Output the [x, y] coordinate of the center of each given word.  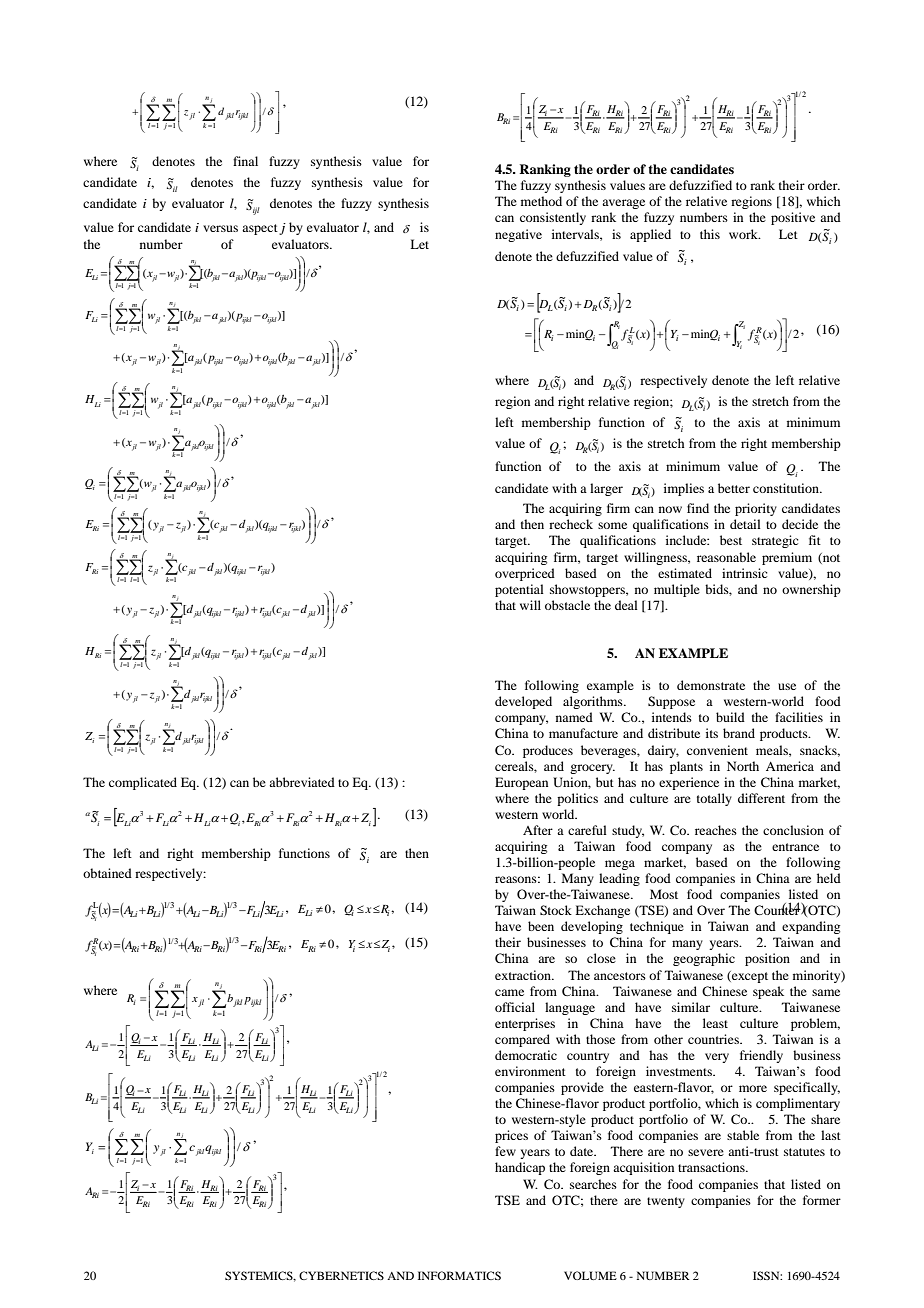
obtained [107, 873]
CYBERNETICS [341, 1275]
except [749, 977]
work [744, 234]
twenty [666, 1202]
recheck [571, 524]
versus [220, 228]
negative [518, 235]
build [730, 717]
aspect [260, 229]
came [509, 992]
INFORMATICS [459, 1275]
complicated [143, 783]
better [734, 488]
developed [523, 702]
